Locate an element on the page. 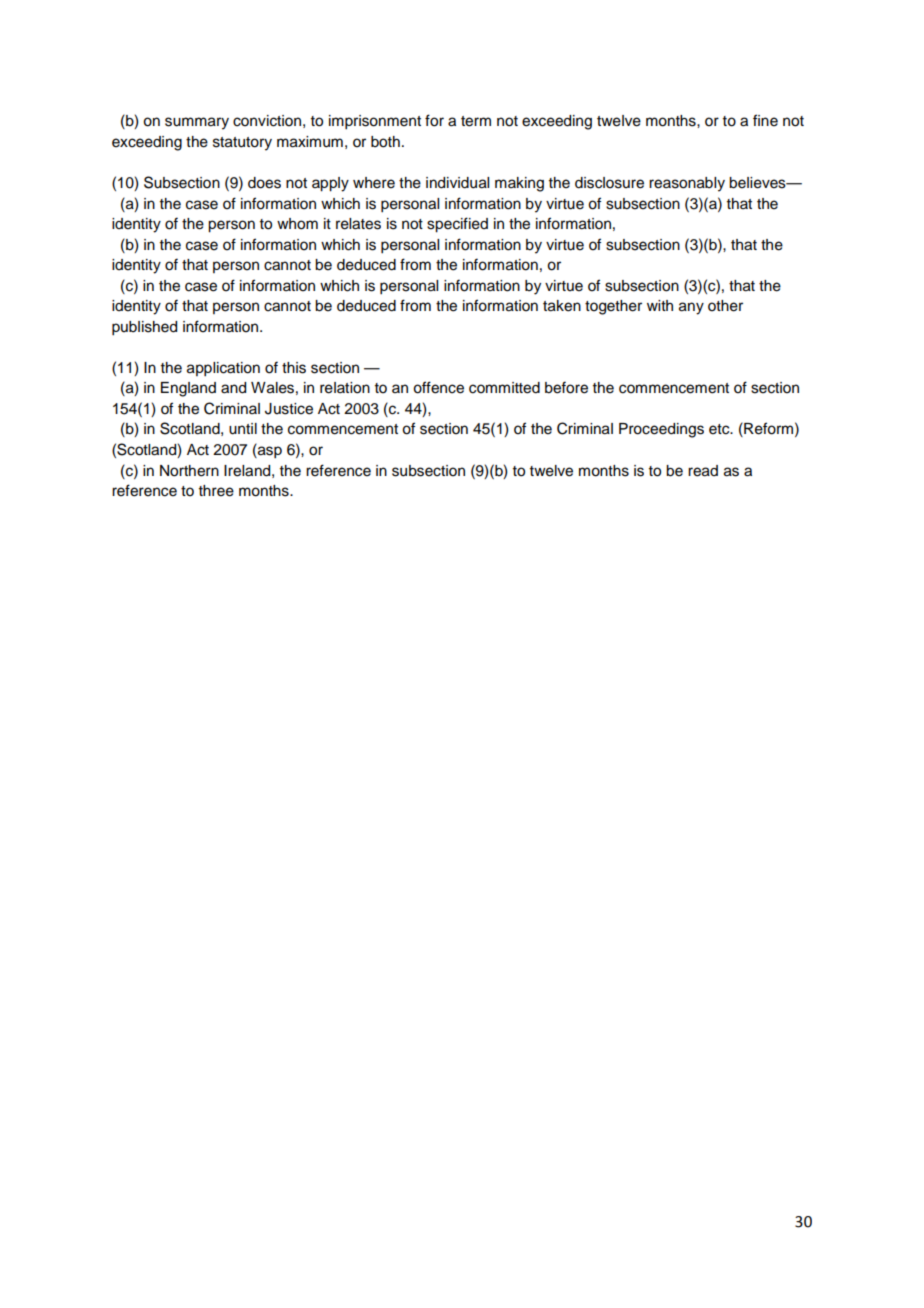 The image size is (924, 1308). fine is located at coordinates (765, 120).
